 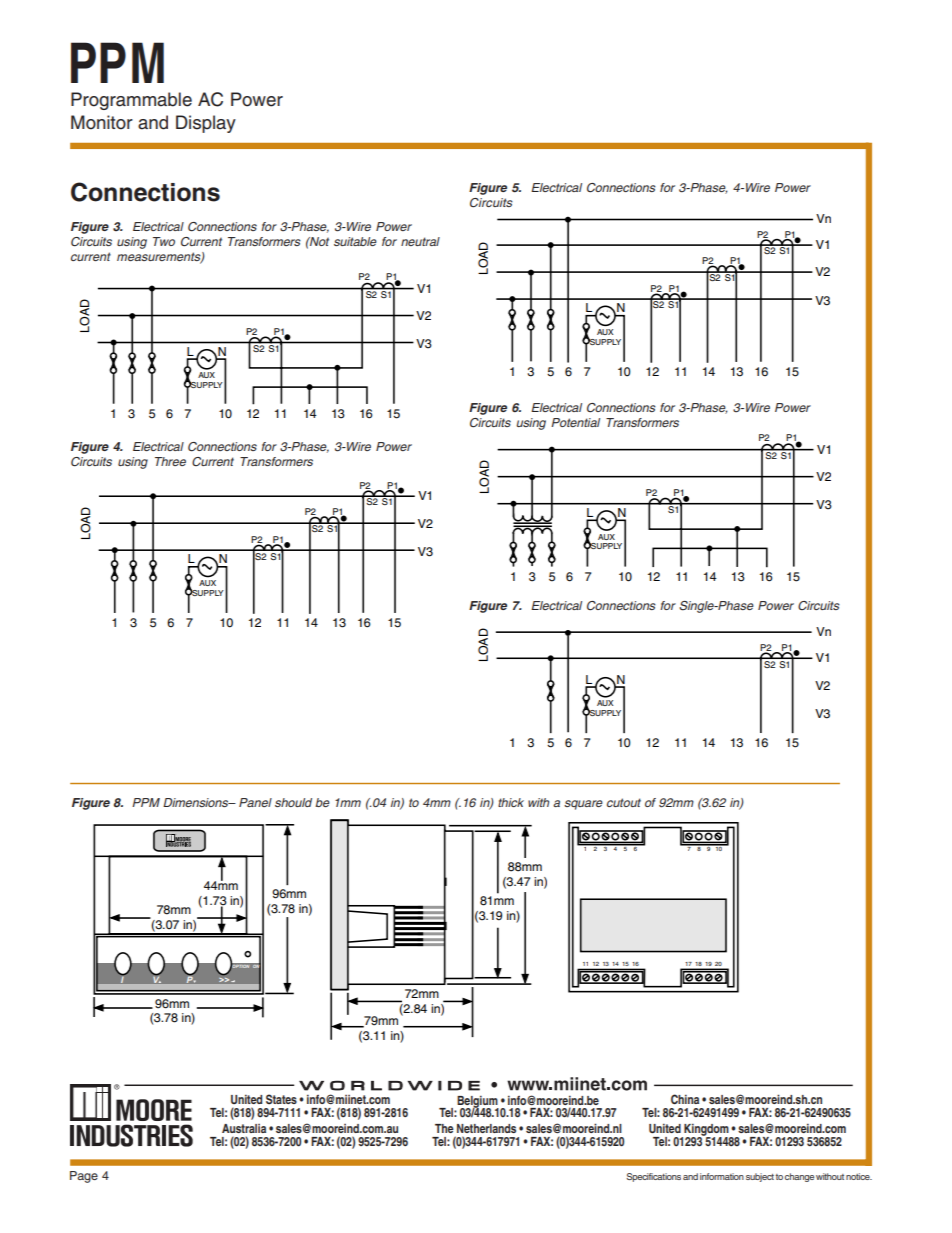 I want to click on States, so click(x=281, y=1099).
